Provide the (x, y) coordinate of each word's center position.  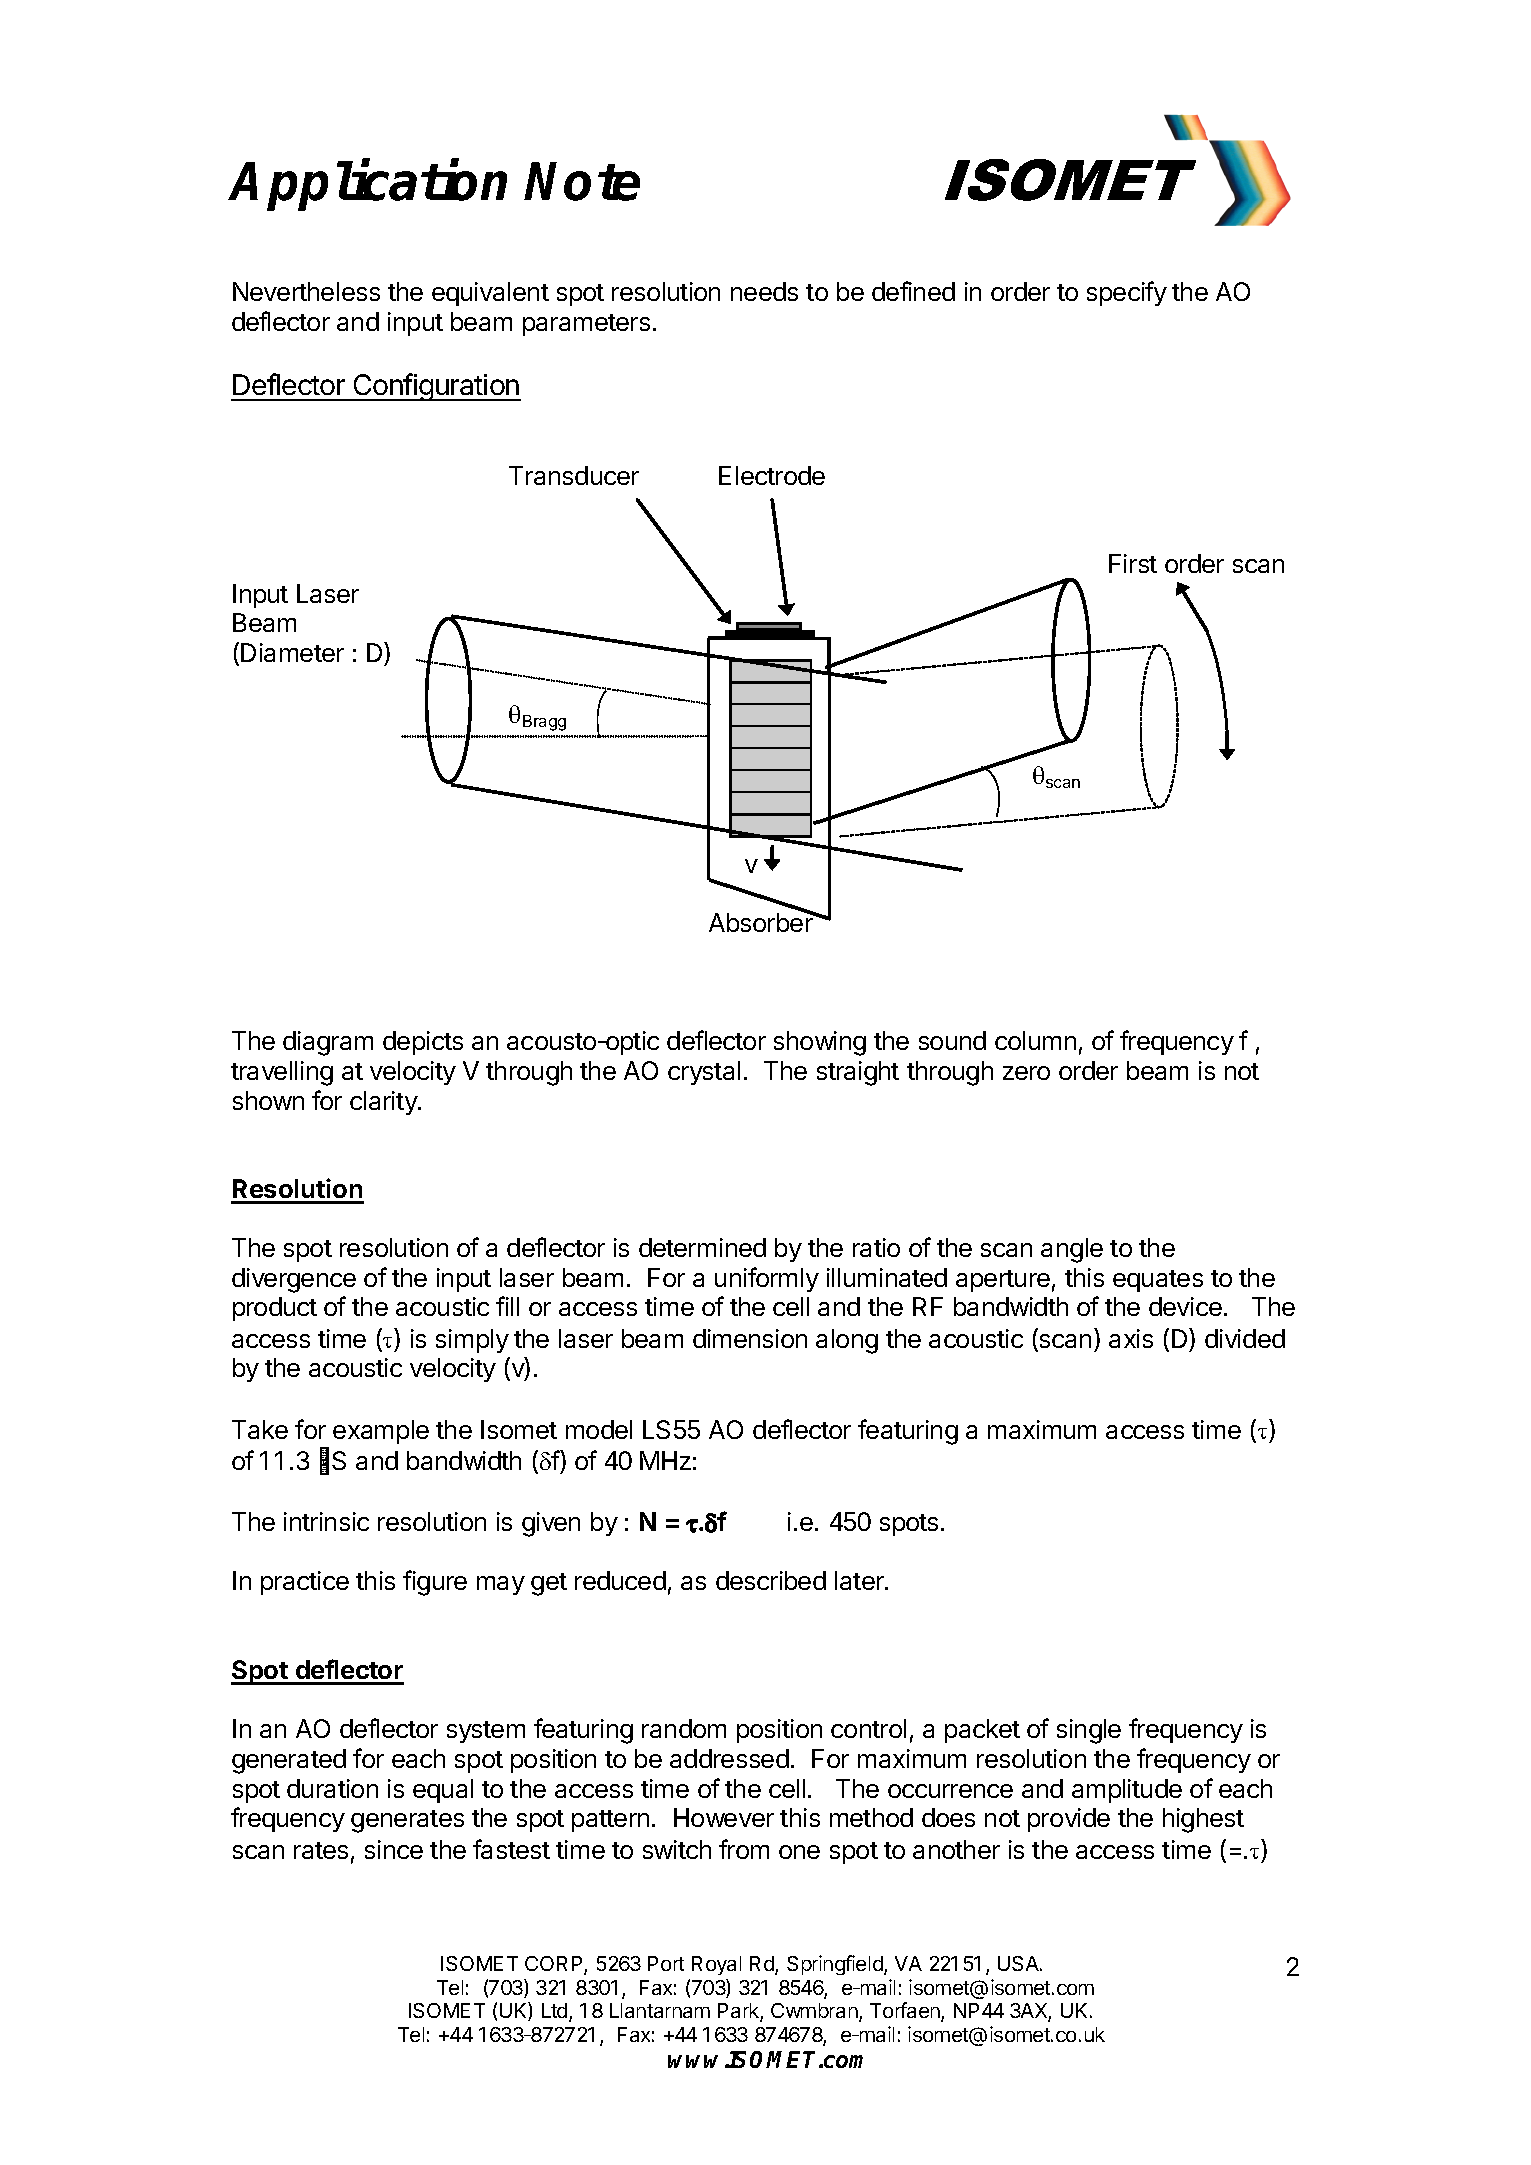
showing (820, 1043)
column (1035, 1040)
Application (368, 186)
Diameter (292, 652)
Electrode (772, 475)
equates (1158, 1281)
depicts (423, 1043)
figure (435, 1583)
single (1089, 1731)
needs (764, 291)
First (1133, 563)
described (771, 1580)
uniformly (767, 1279)
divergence (294, 1280)
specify (1127, 293)
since (394, 1849)
